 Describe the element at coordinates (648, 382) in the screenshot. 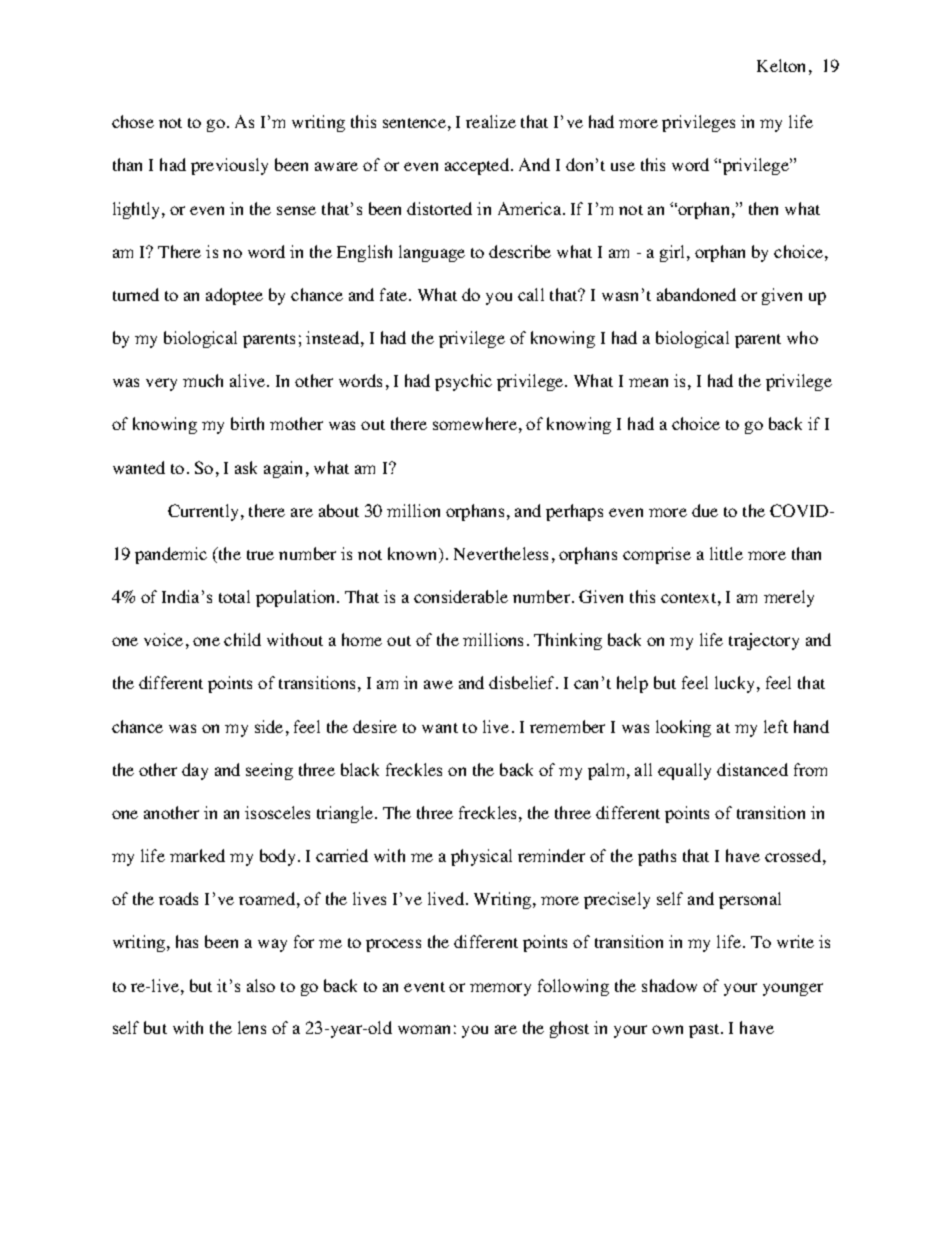

I see `mean` at that location.
